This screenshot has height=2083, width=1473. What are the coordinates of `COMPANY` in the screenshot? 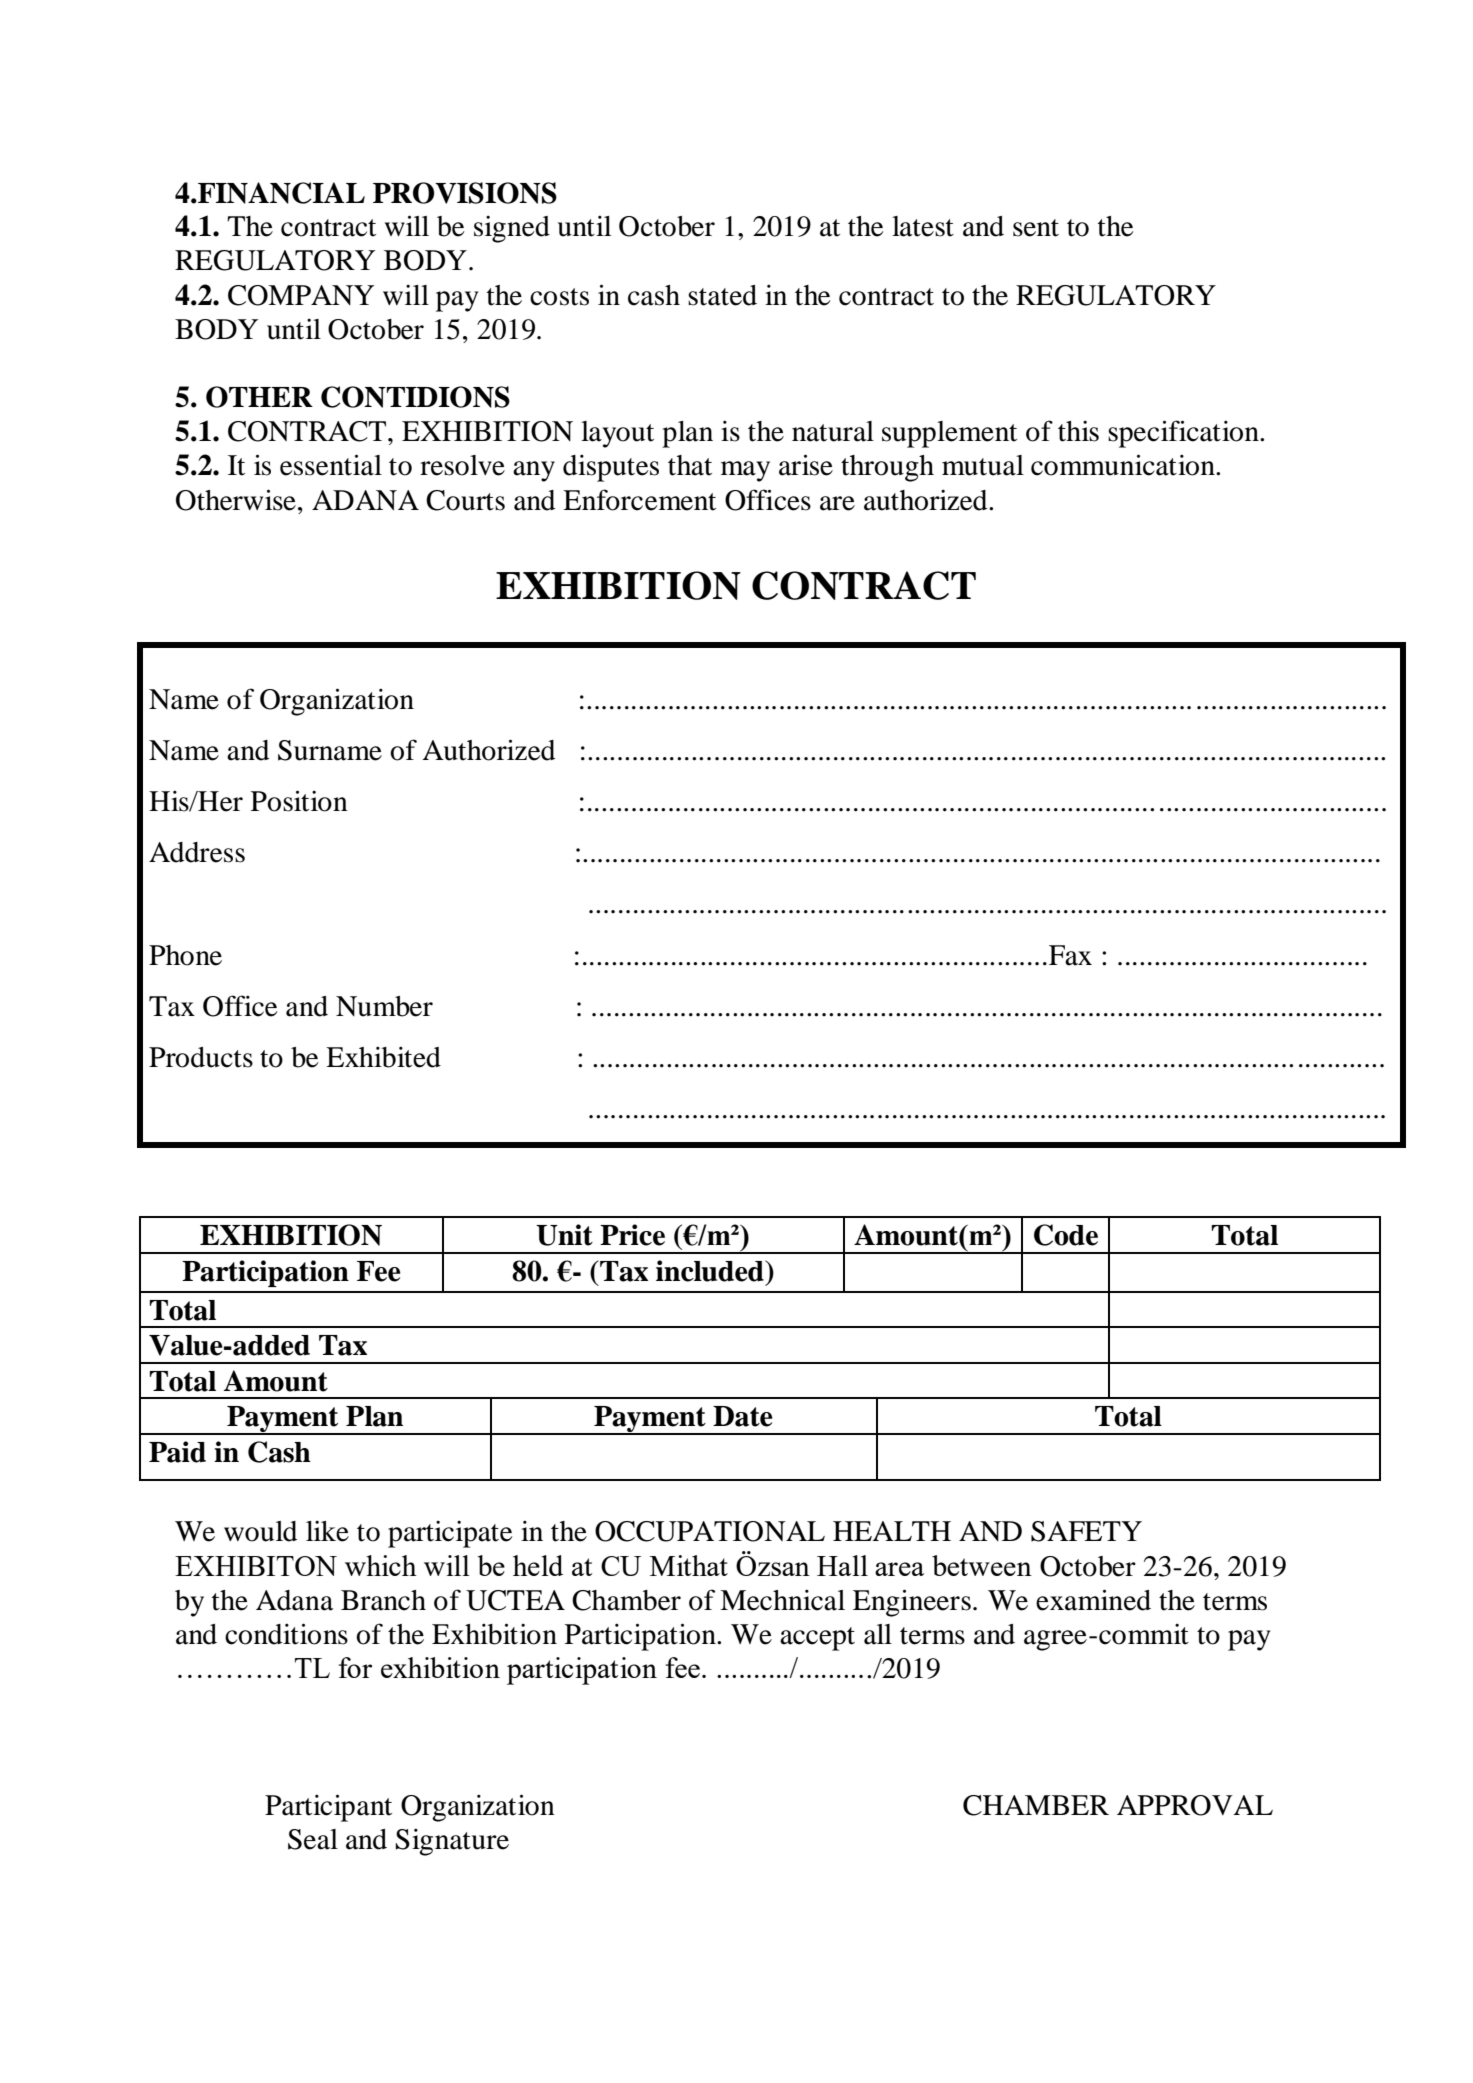 It's located at (301, 295).
